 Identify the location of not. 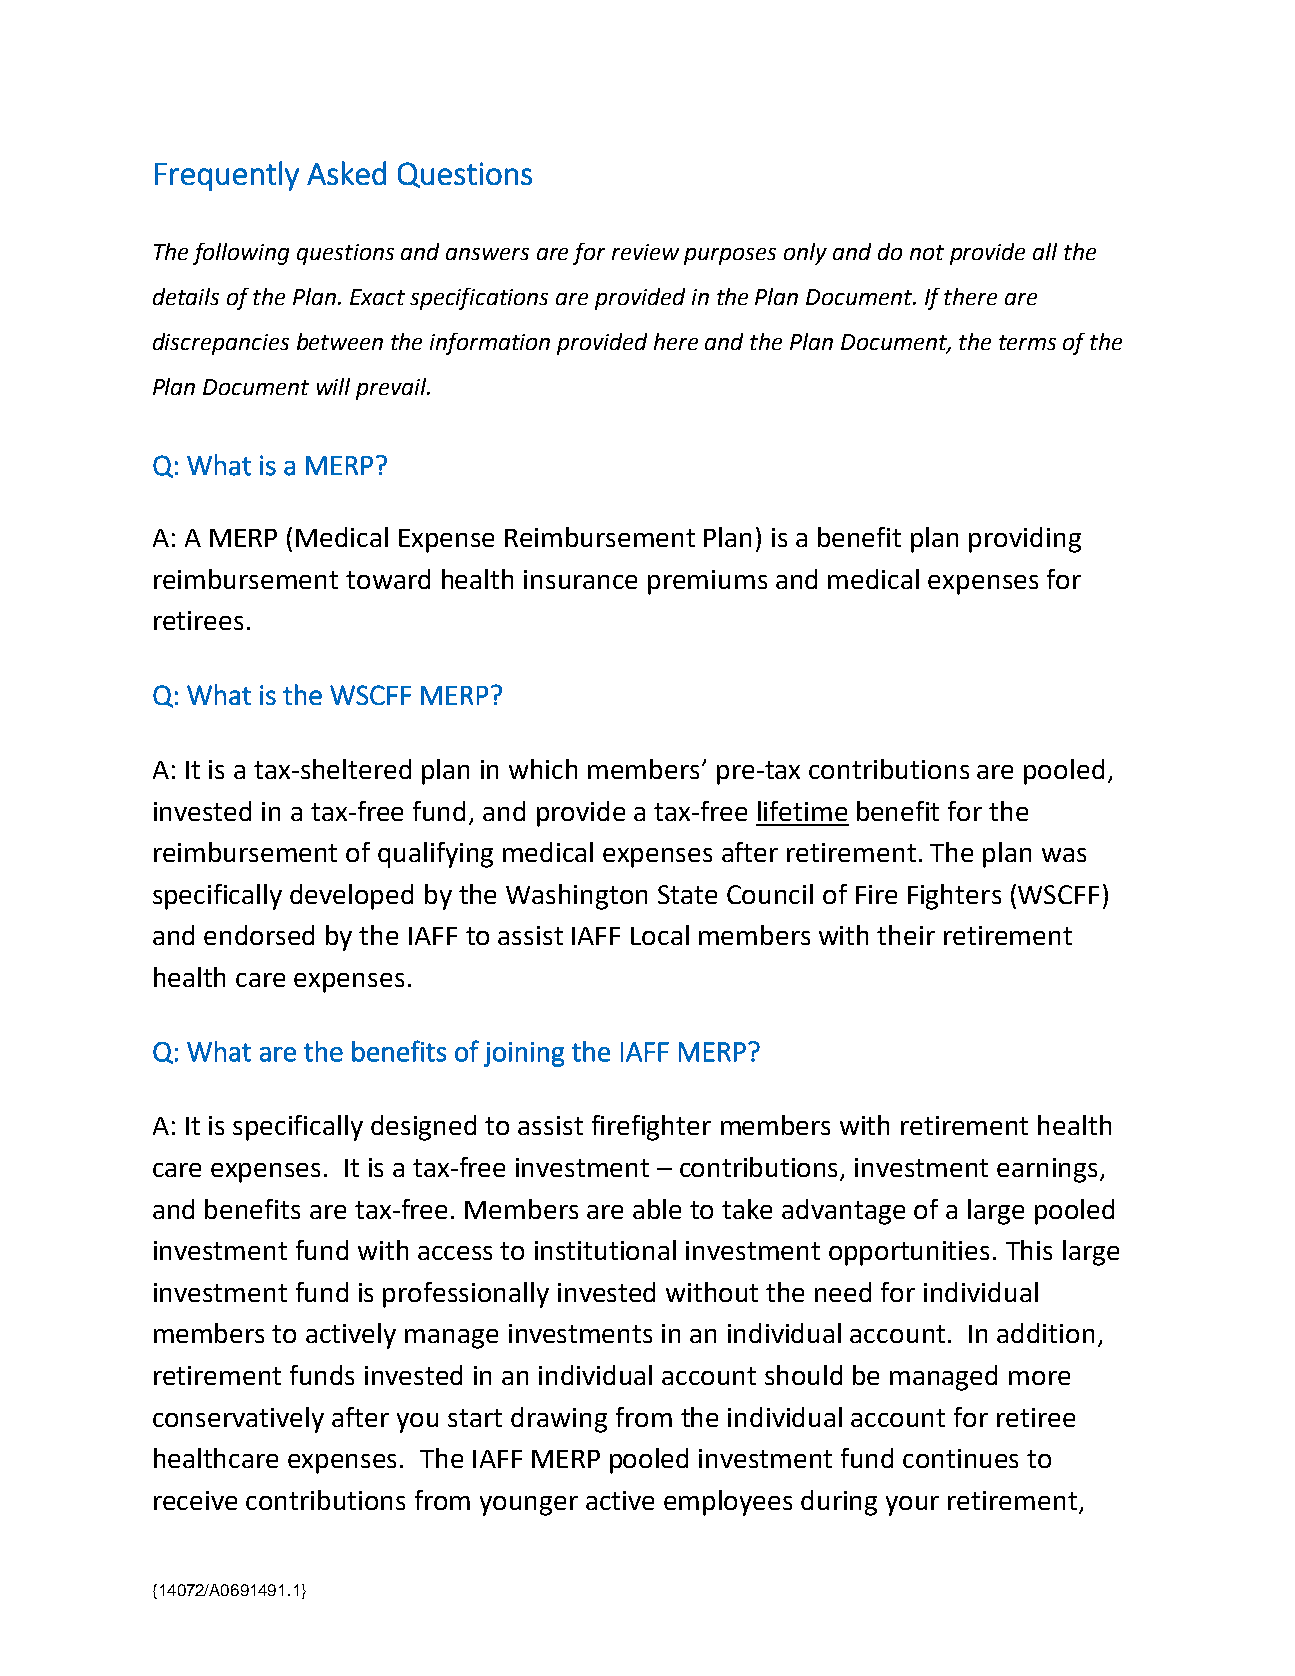
(927, 252).
